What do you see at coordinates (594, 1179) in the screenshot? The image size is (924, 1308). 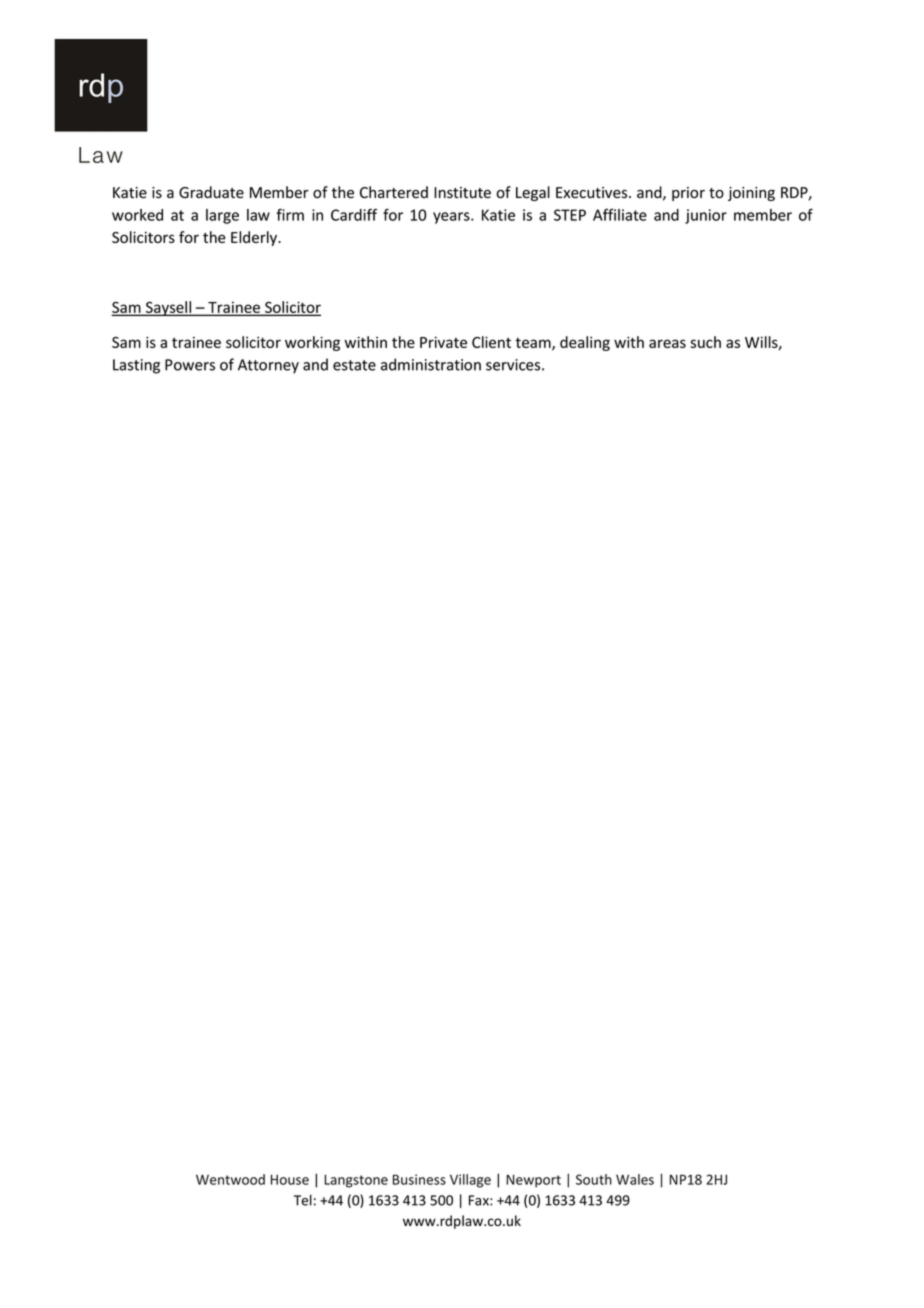 I see `South` at bounding box center [594, 1179].
